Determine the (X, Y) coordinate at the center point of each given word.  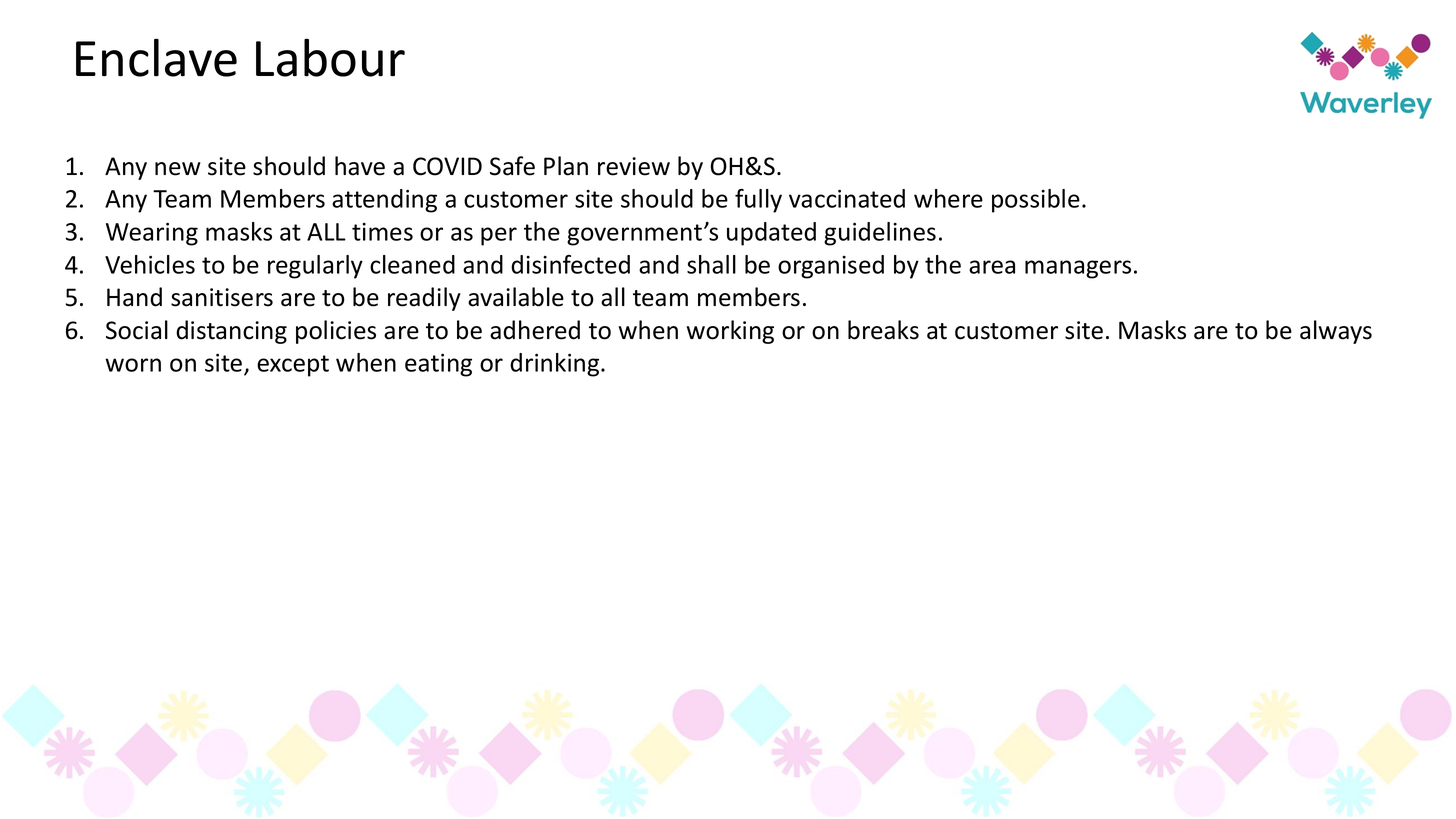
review (634, 166)
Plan (566, 166)
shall (711, 264)
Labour (330, 57)
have (360, 166)
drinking (556, 365)
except (293, 366)
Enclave (156, 57)
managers (1078, 269)
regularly (315, 267)
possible (1036, 201)
